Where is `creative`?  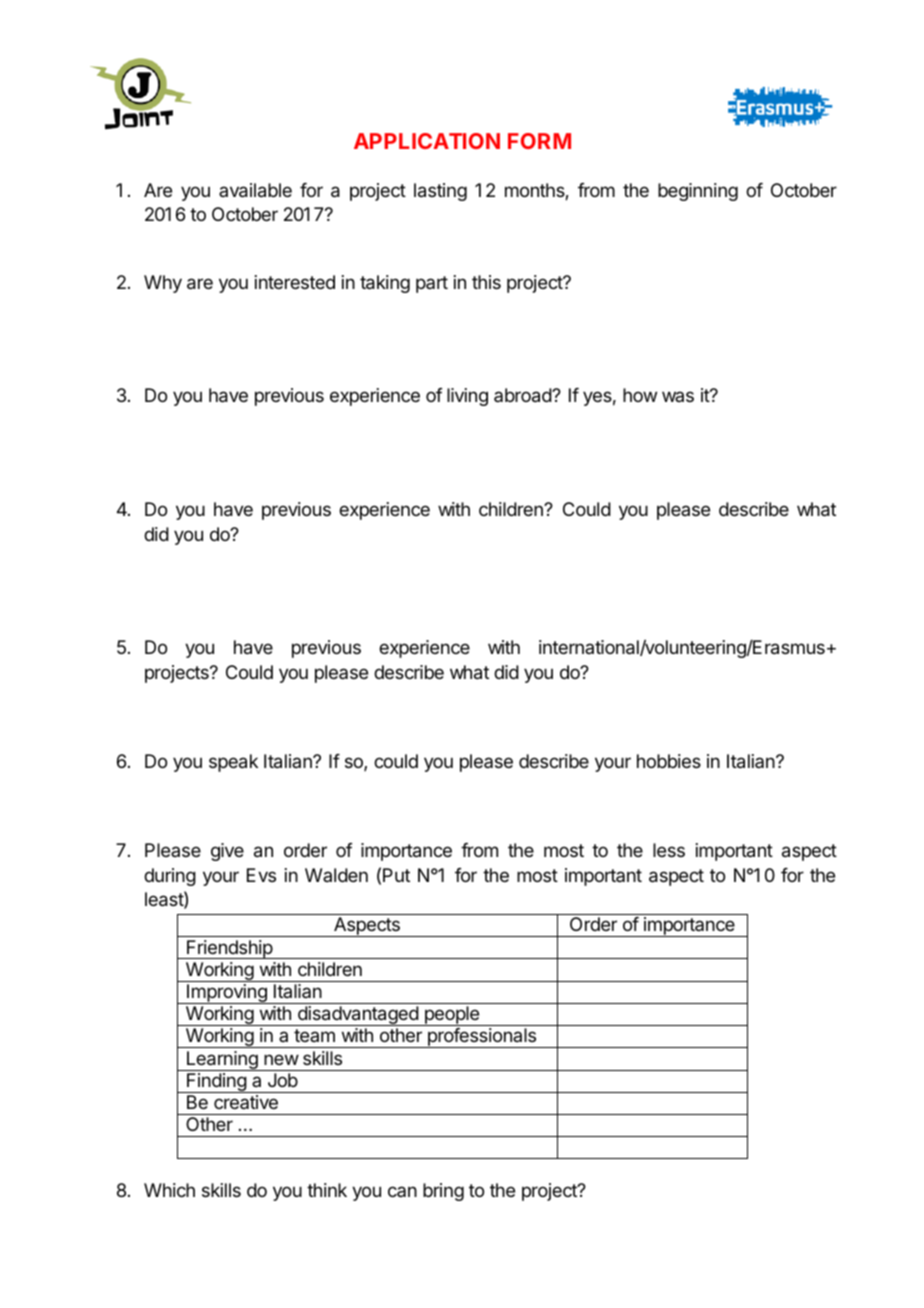
creative is located at coordinates (246, 1102).
